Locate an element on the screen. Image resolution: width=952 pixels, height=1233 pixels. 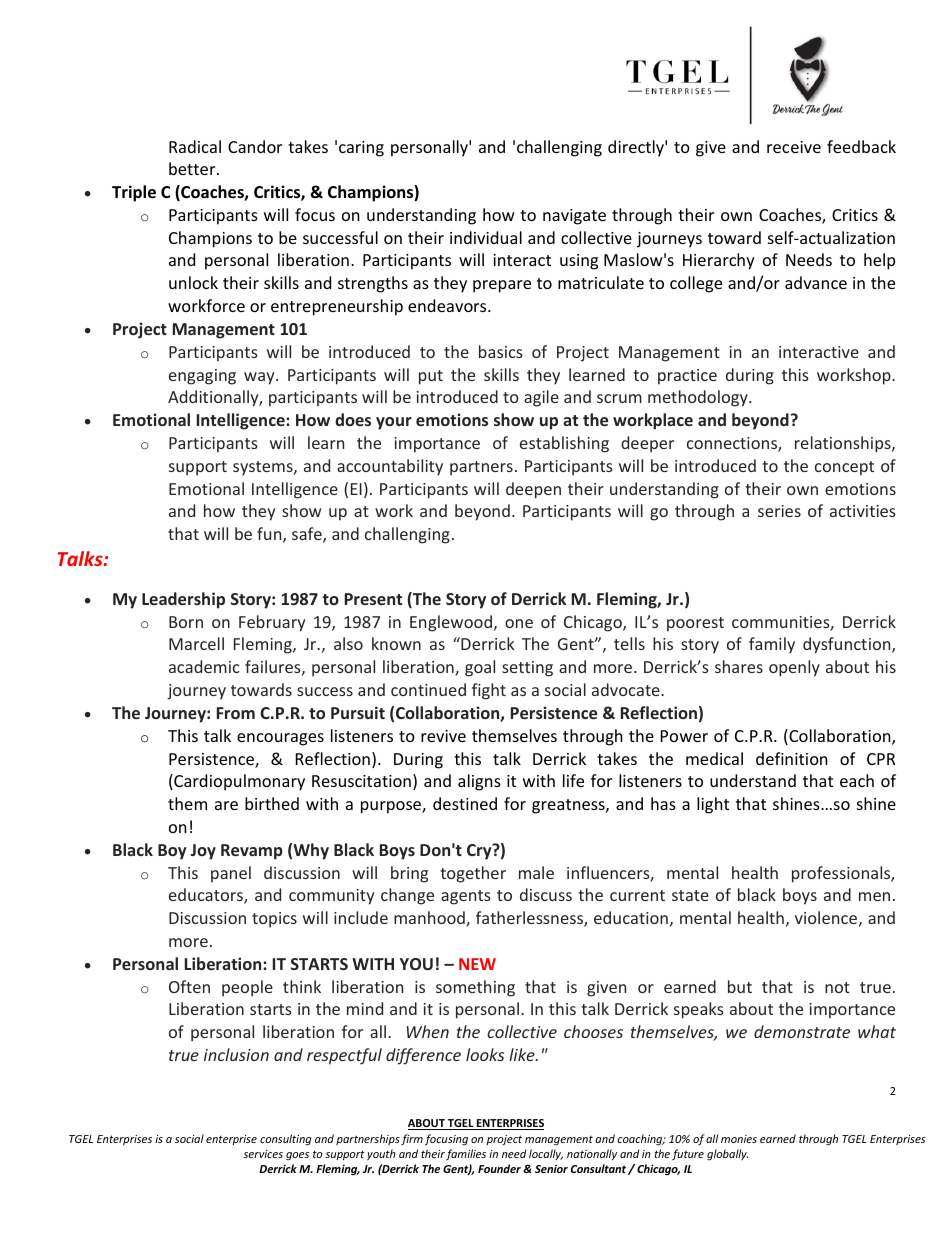
academic is located at coordinates (204, 666).
